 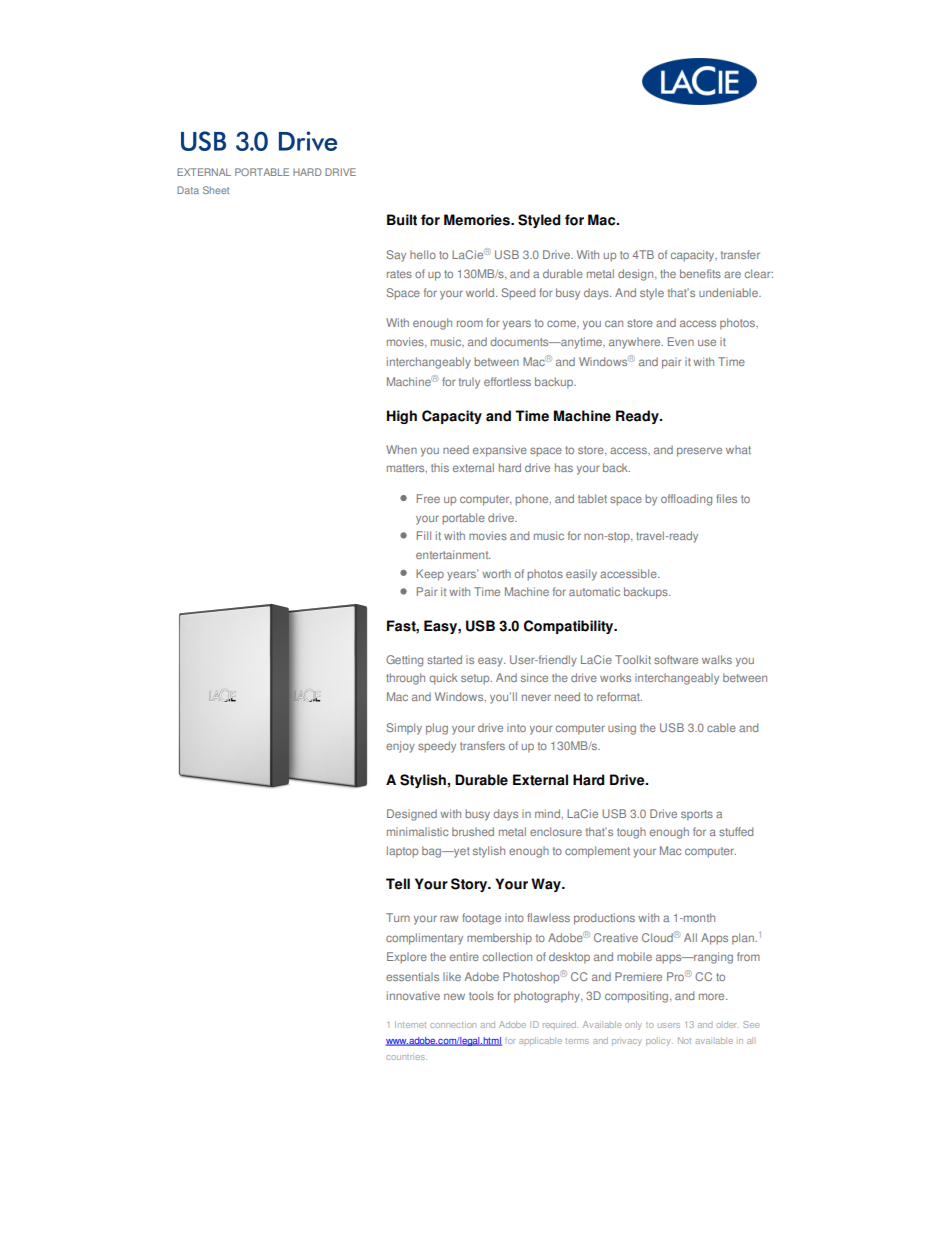 I want to click on sports, so click(x=697, y=815).
